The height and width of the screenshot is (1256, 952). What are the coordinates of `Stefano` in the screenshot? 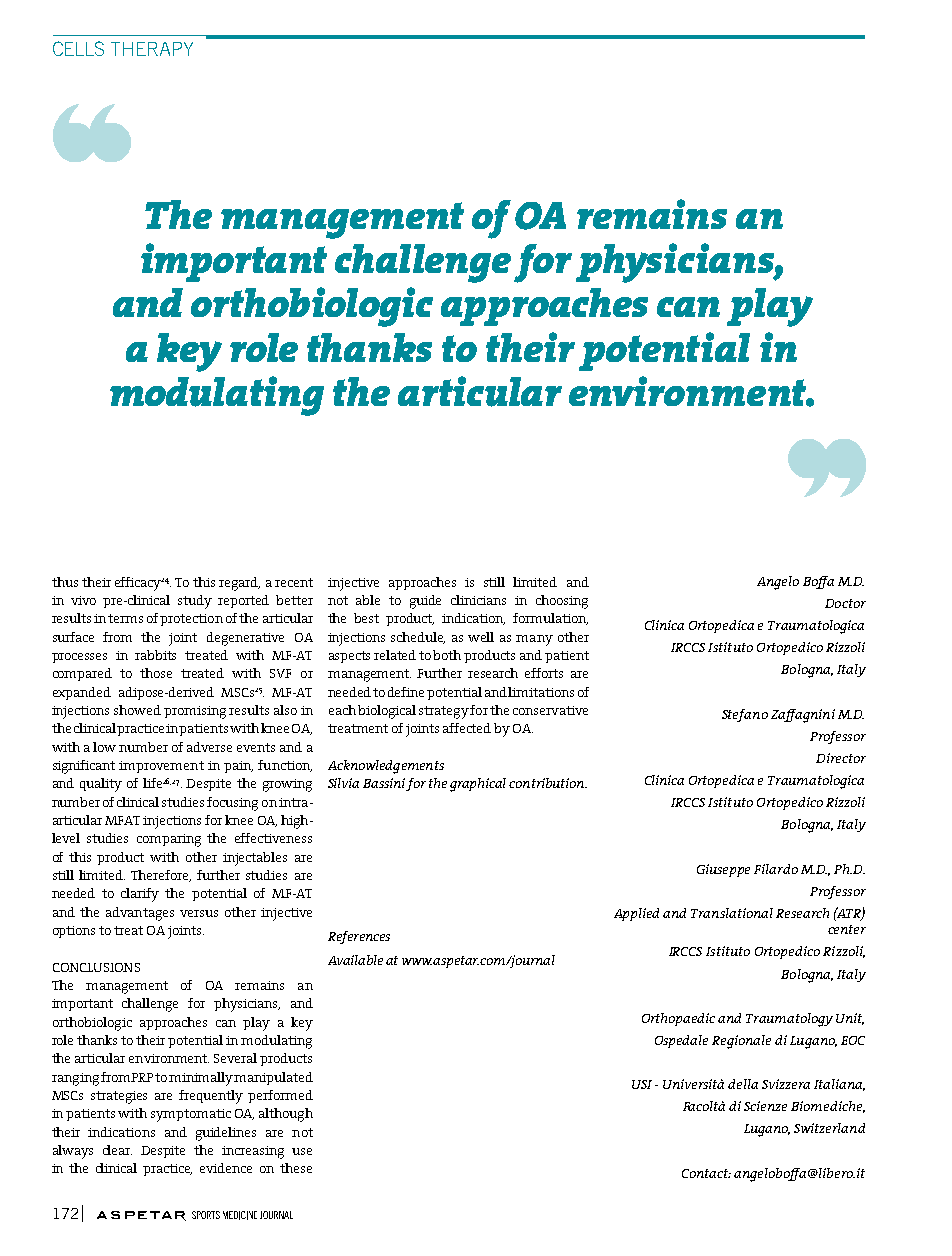 It's located at (745, 715).
